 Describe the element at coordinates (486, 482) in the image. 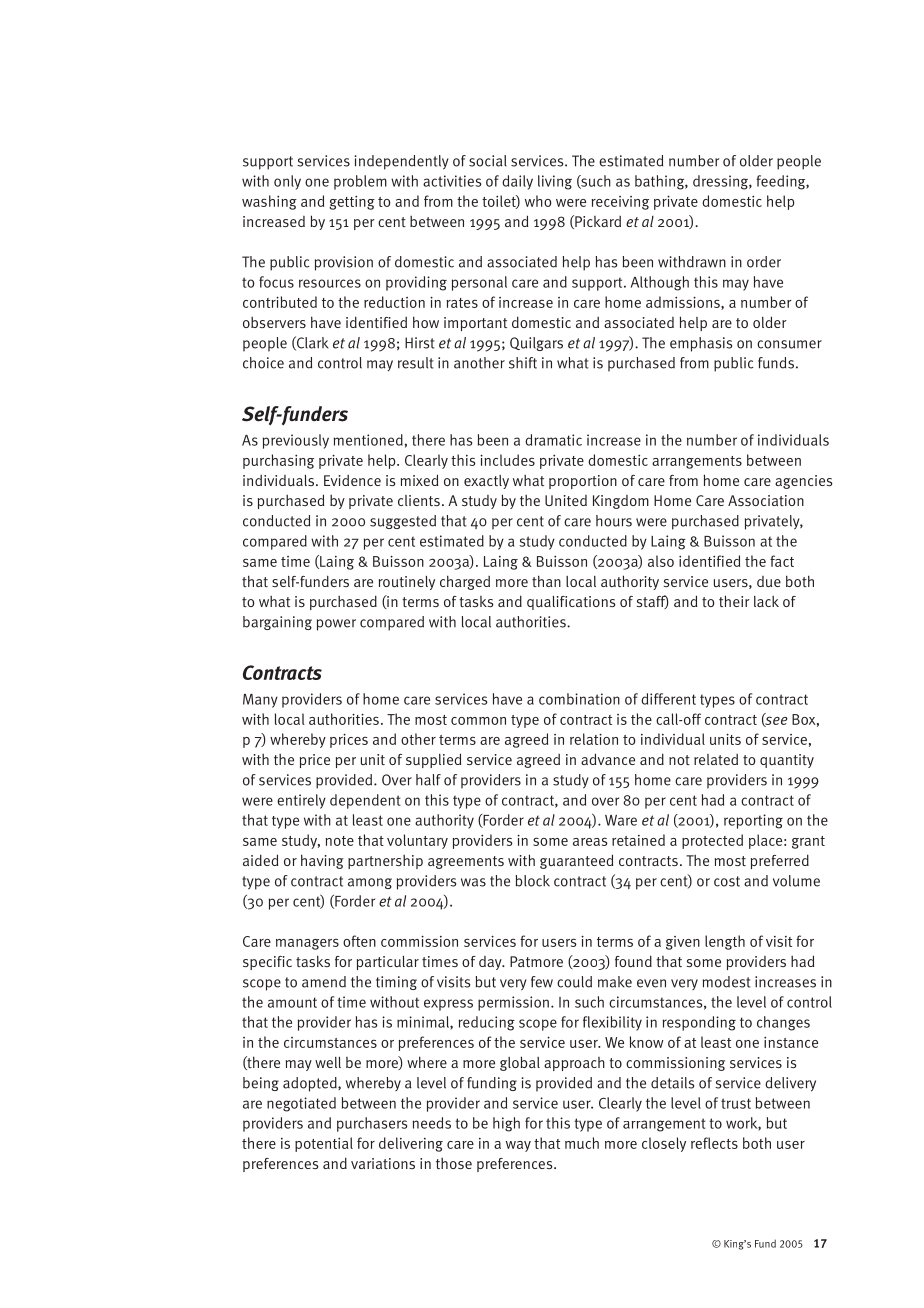

I see `exactly` at that location.
